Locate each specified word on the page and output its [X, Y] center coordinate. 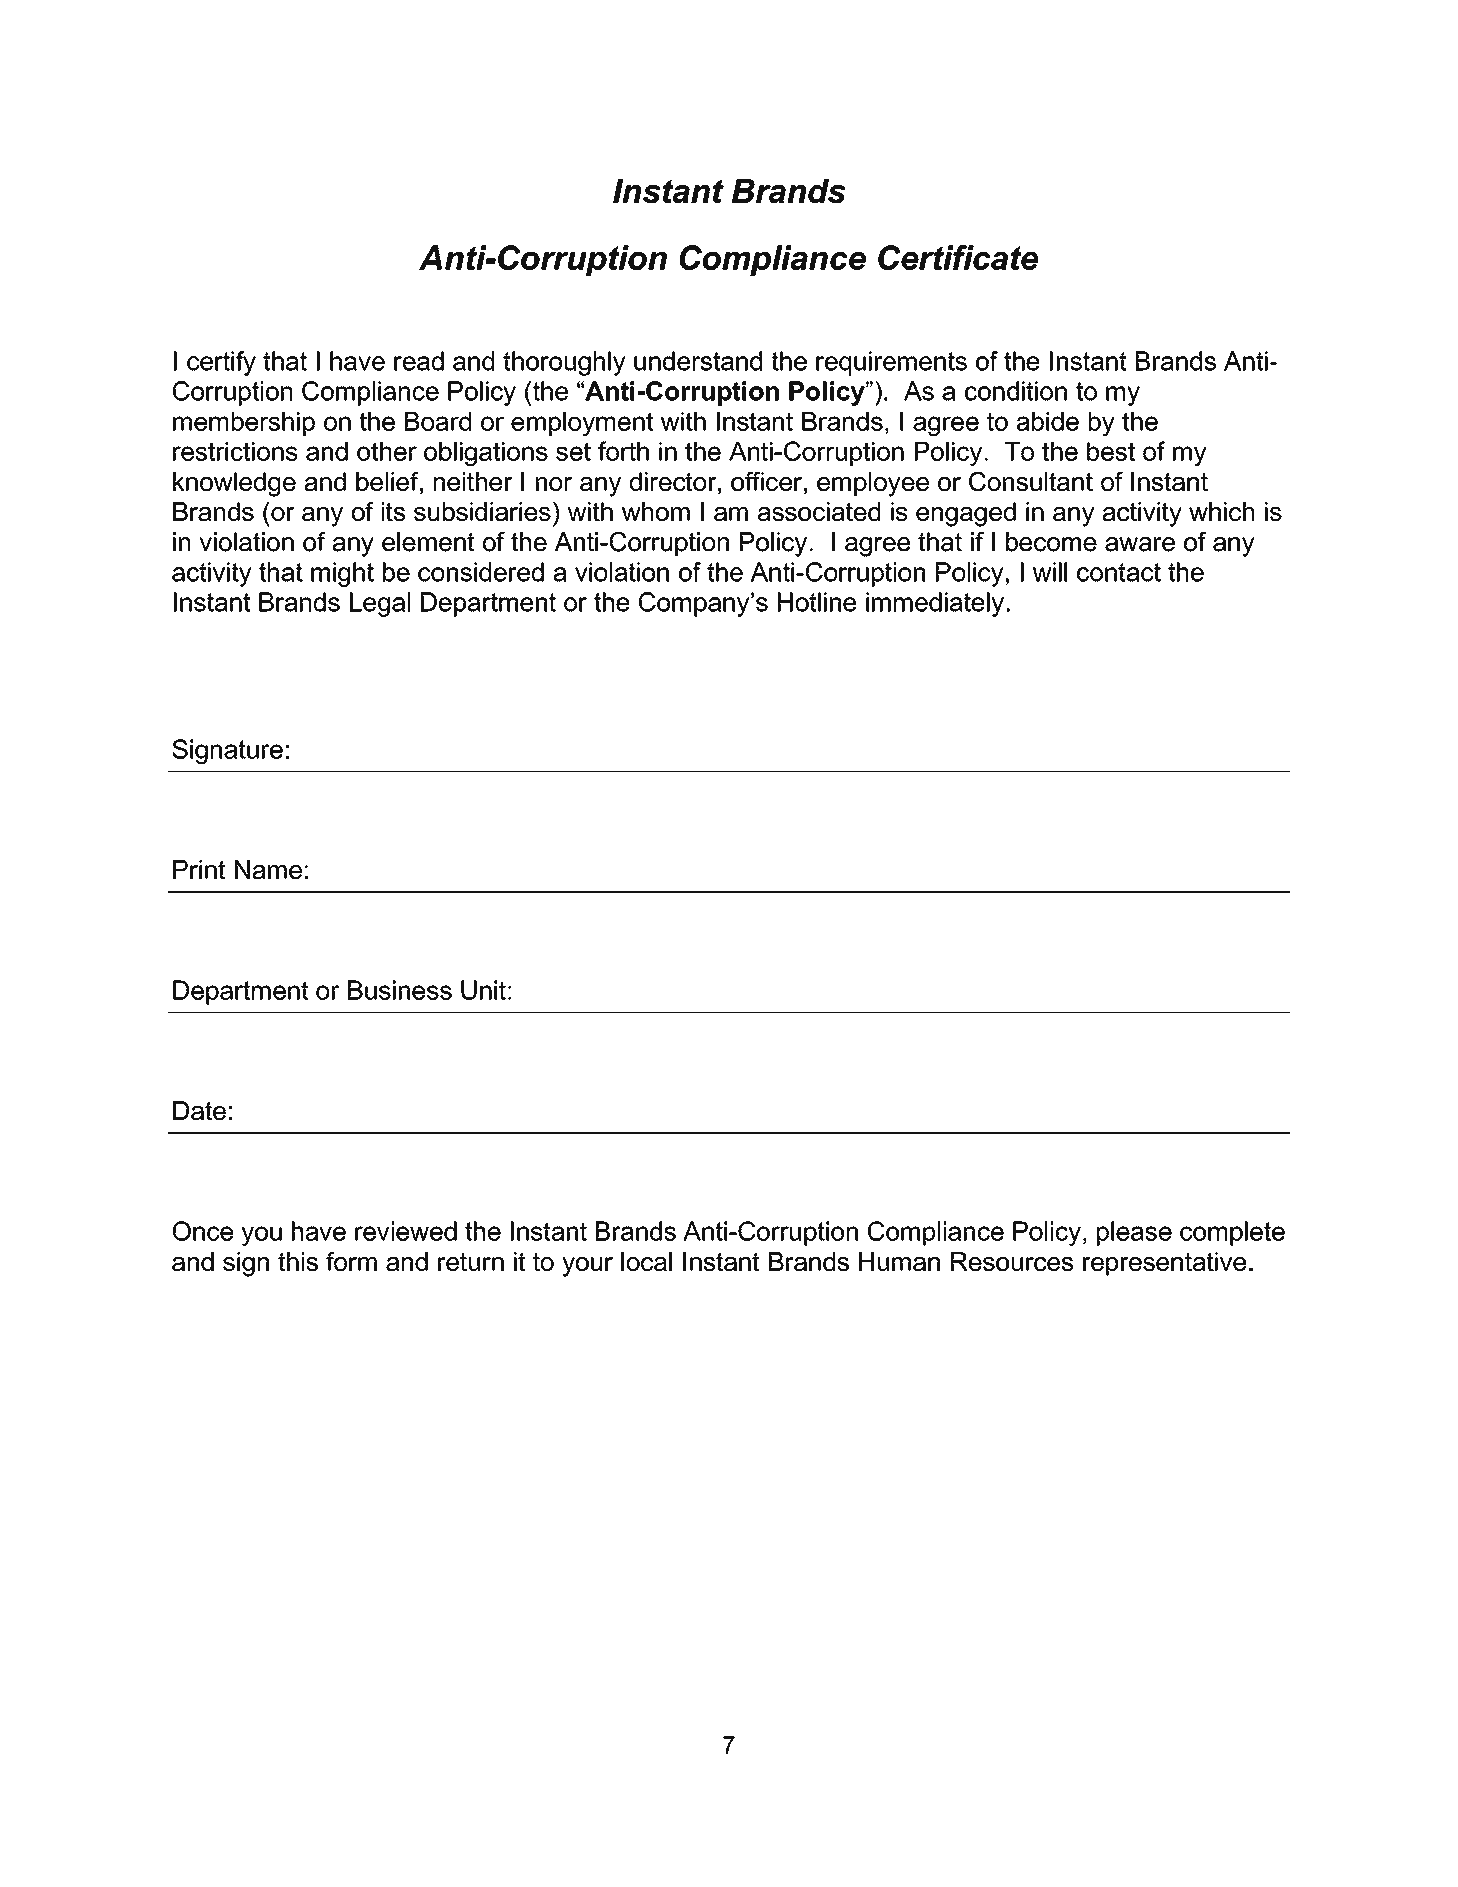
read [419, 361]
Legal [380, 604]
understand [698, 361]
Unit [483, 990]
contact [1119, 572]
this [298, 1261]
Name [268, 869]
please [1134, 1233]
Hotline [817, 602]
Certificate [958, 257]
